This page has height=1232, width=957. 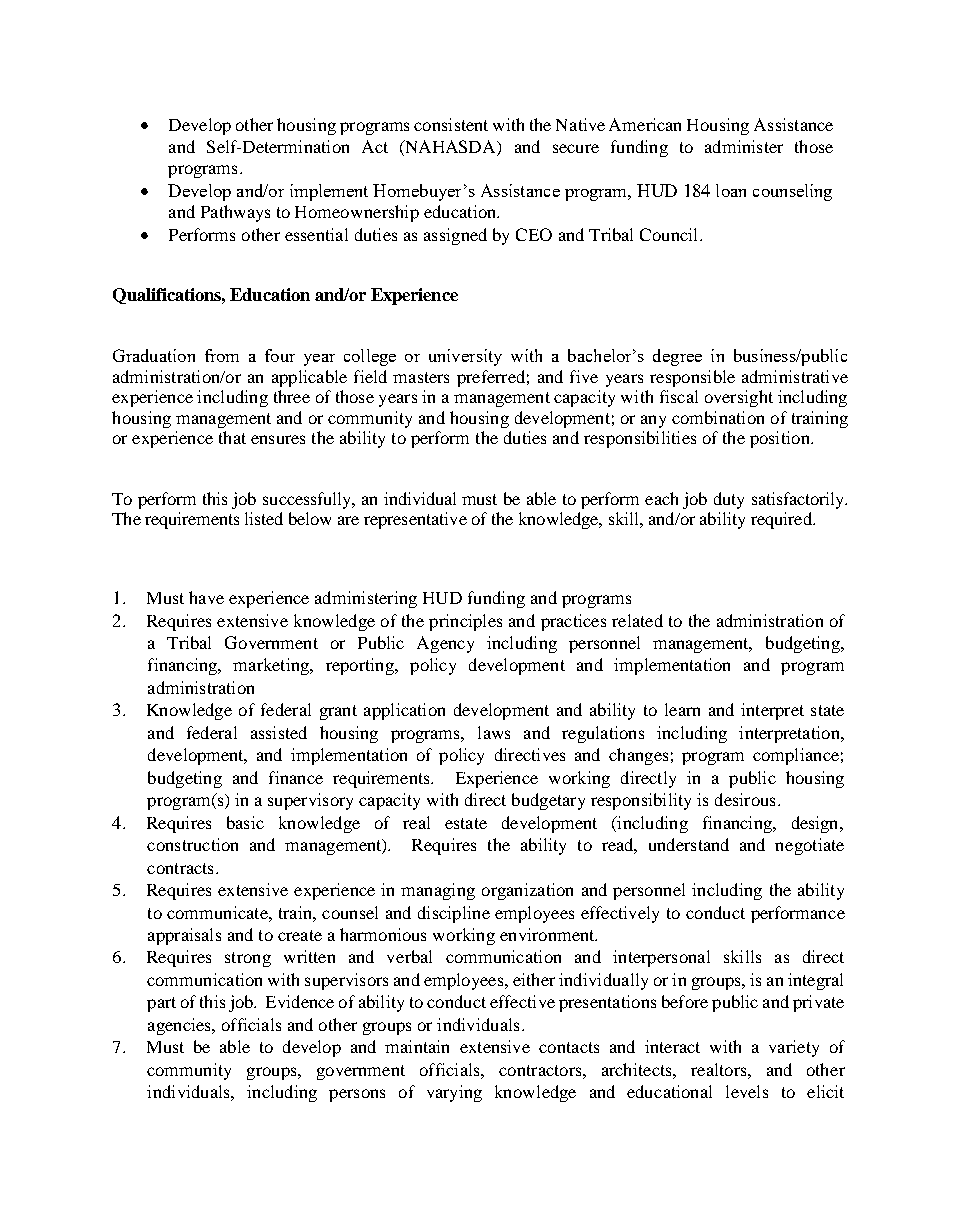 What do you see at coordinates (747, 1091) in the page?
I see `levels` at bounding box center [747, 1091].
